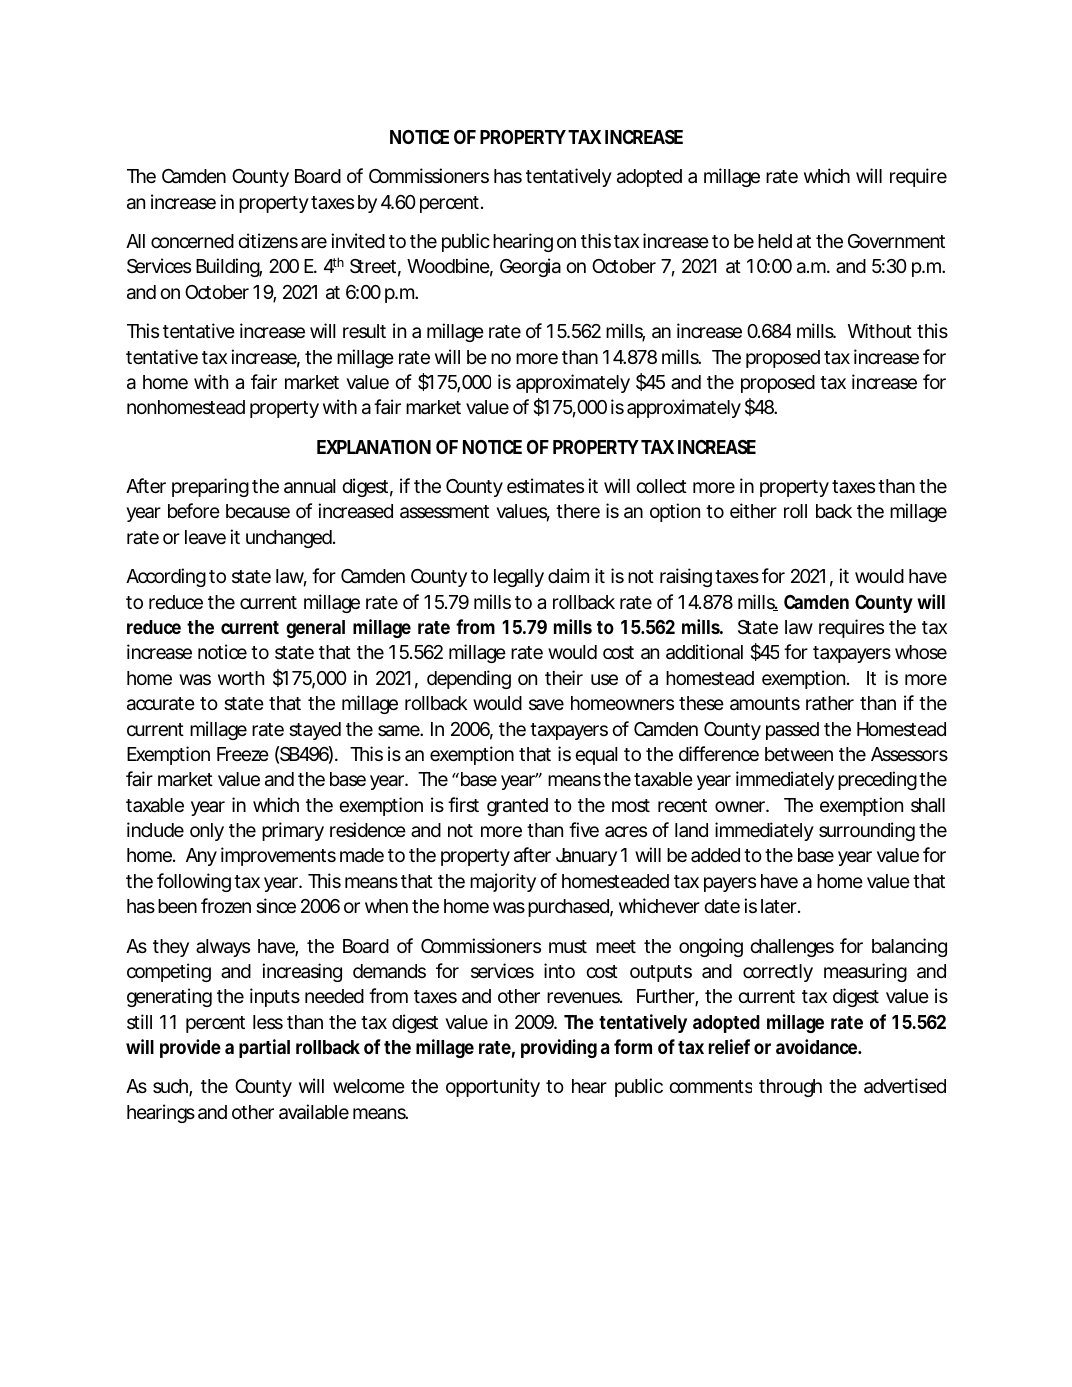 The width and height of the page is (1072, 1387). What do you see at coordinates (578, 511) in the page?
I see `there` at bounding box center [578, 511].
